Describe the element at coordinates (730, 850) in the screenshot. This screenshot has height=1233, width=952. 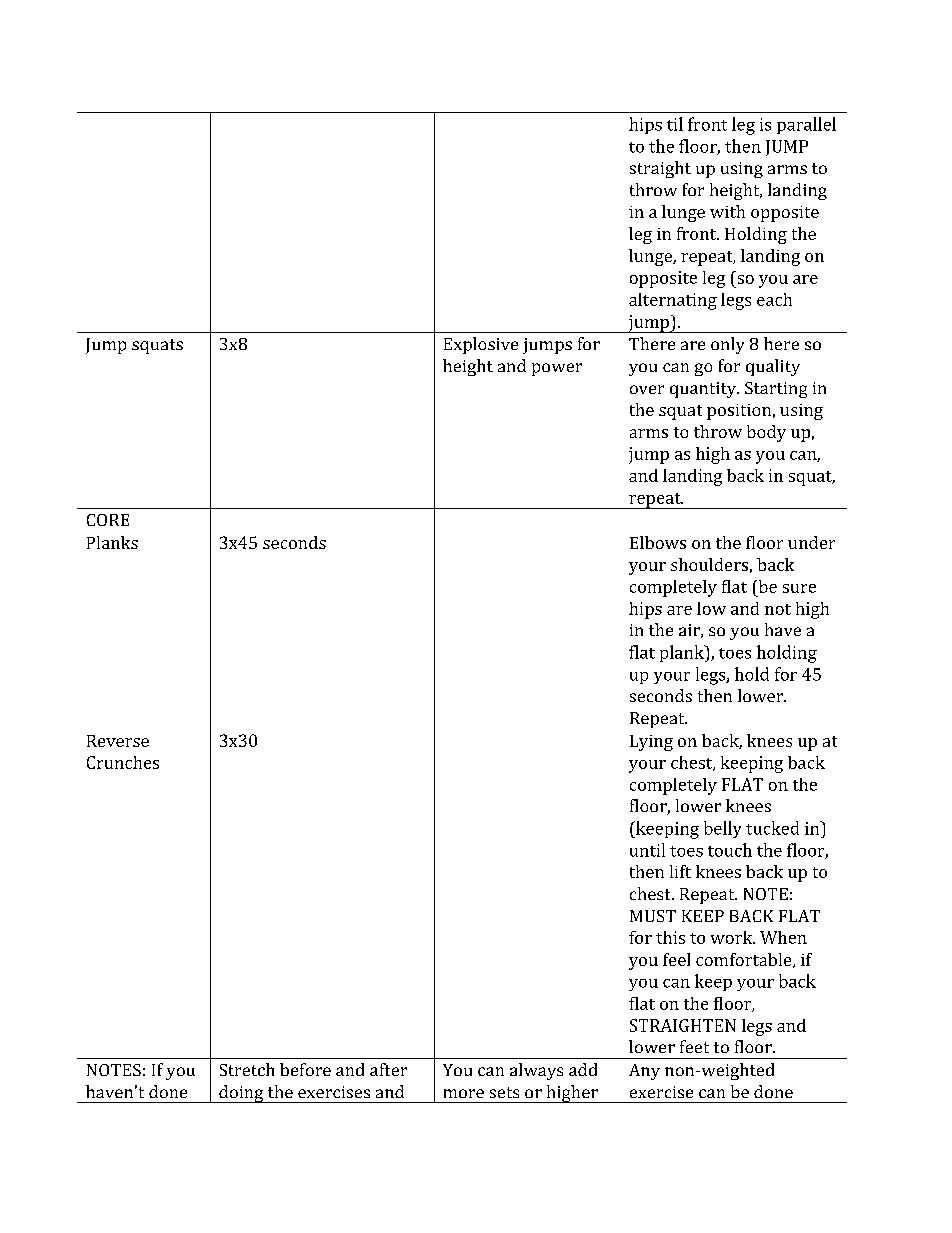
I see `touch` at that location.
